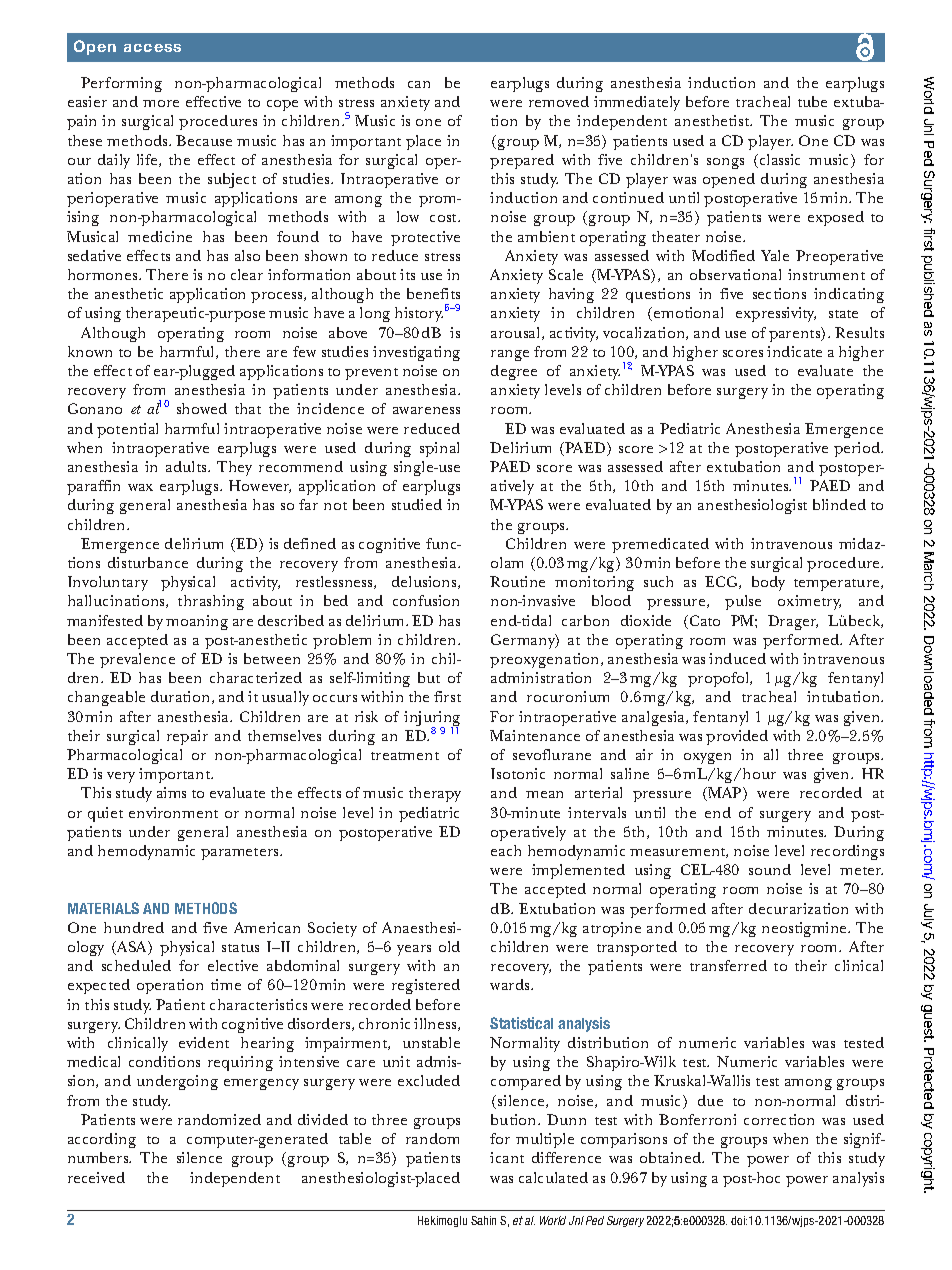 The height and width of the image is (1270, 952). Describe the element at coordinates (435, 794) in the image. I see `therapy` at that location.
